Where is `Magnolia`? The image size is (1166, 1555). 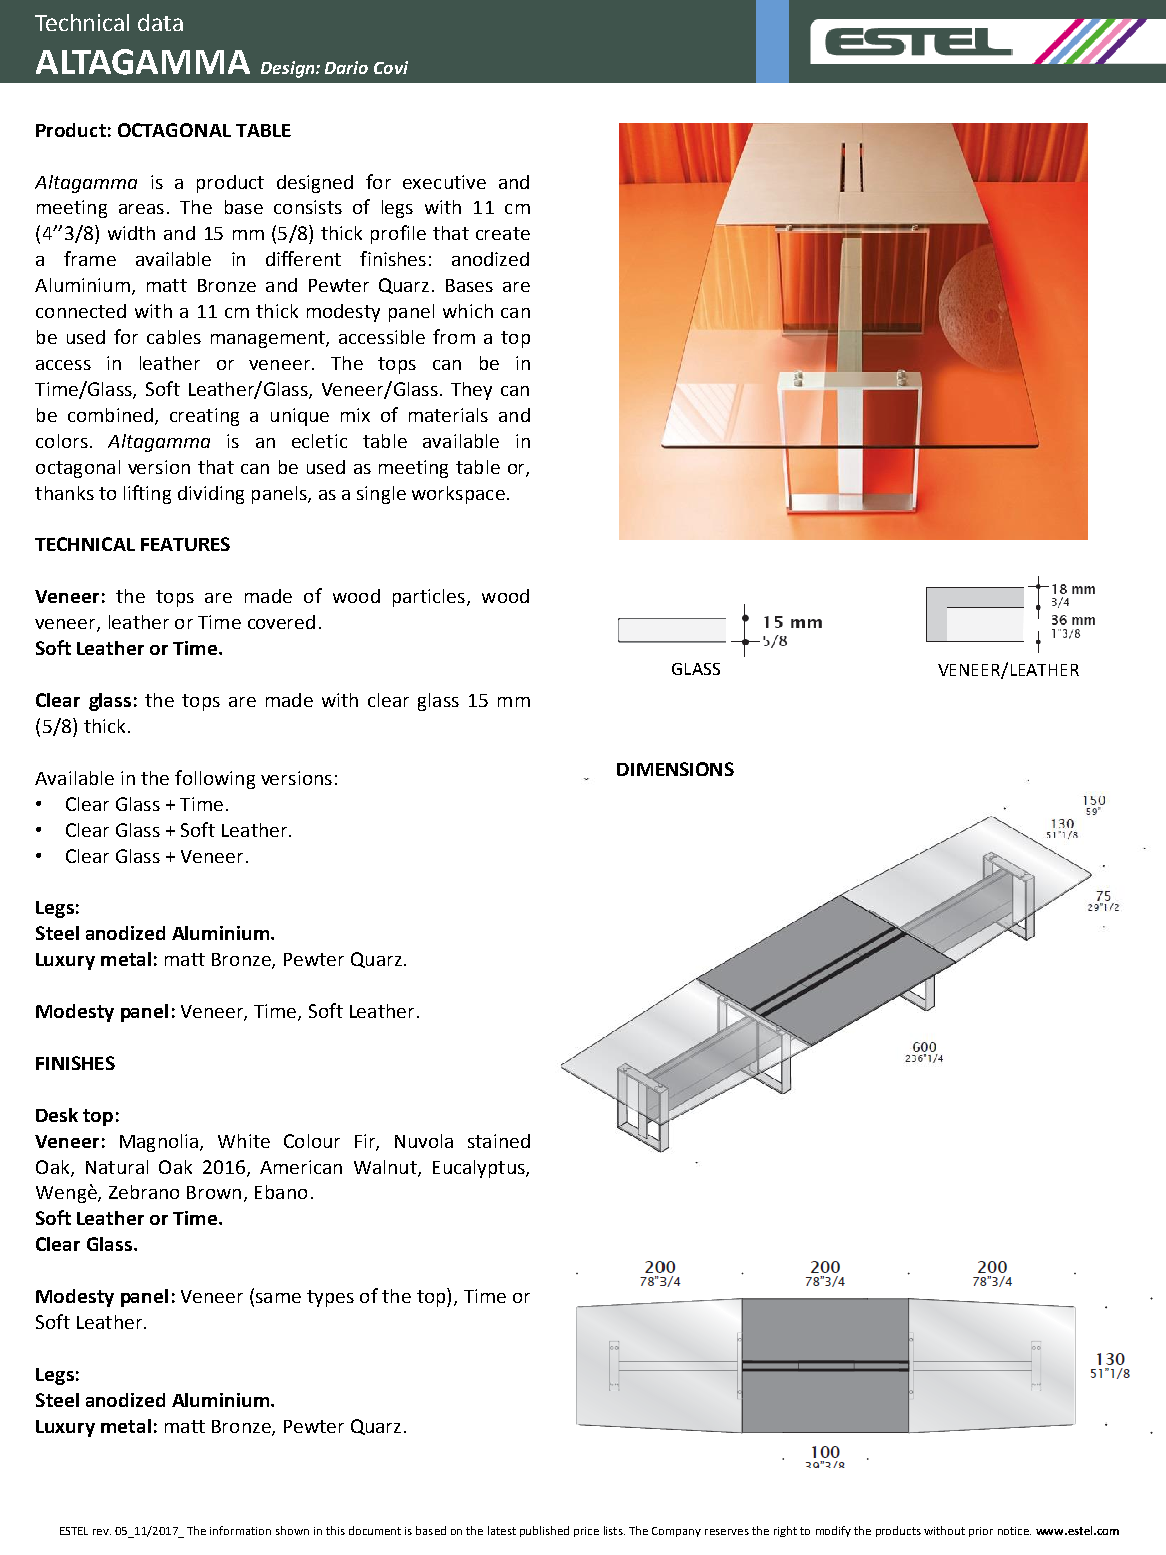 Magnolia is located at coordinates (159, 1143).
